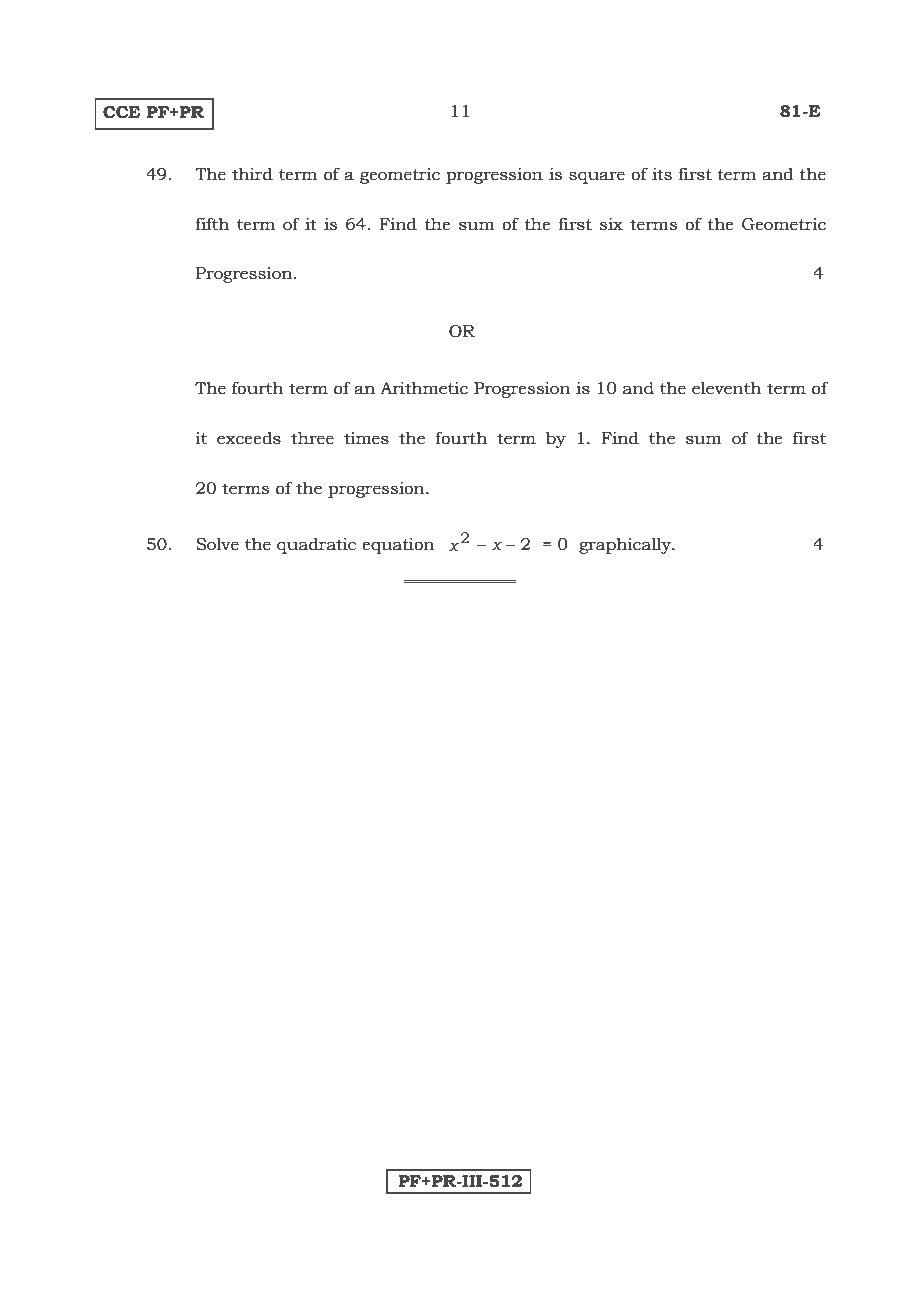 The width and height of the page is (924, 1308). Describe the element at coordinates (662, 174) in the page. I see `its` at that location.
